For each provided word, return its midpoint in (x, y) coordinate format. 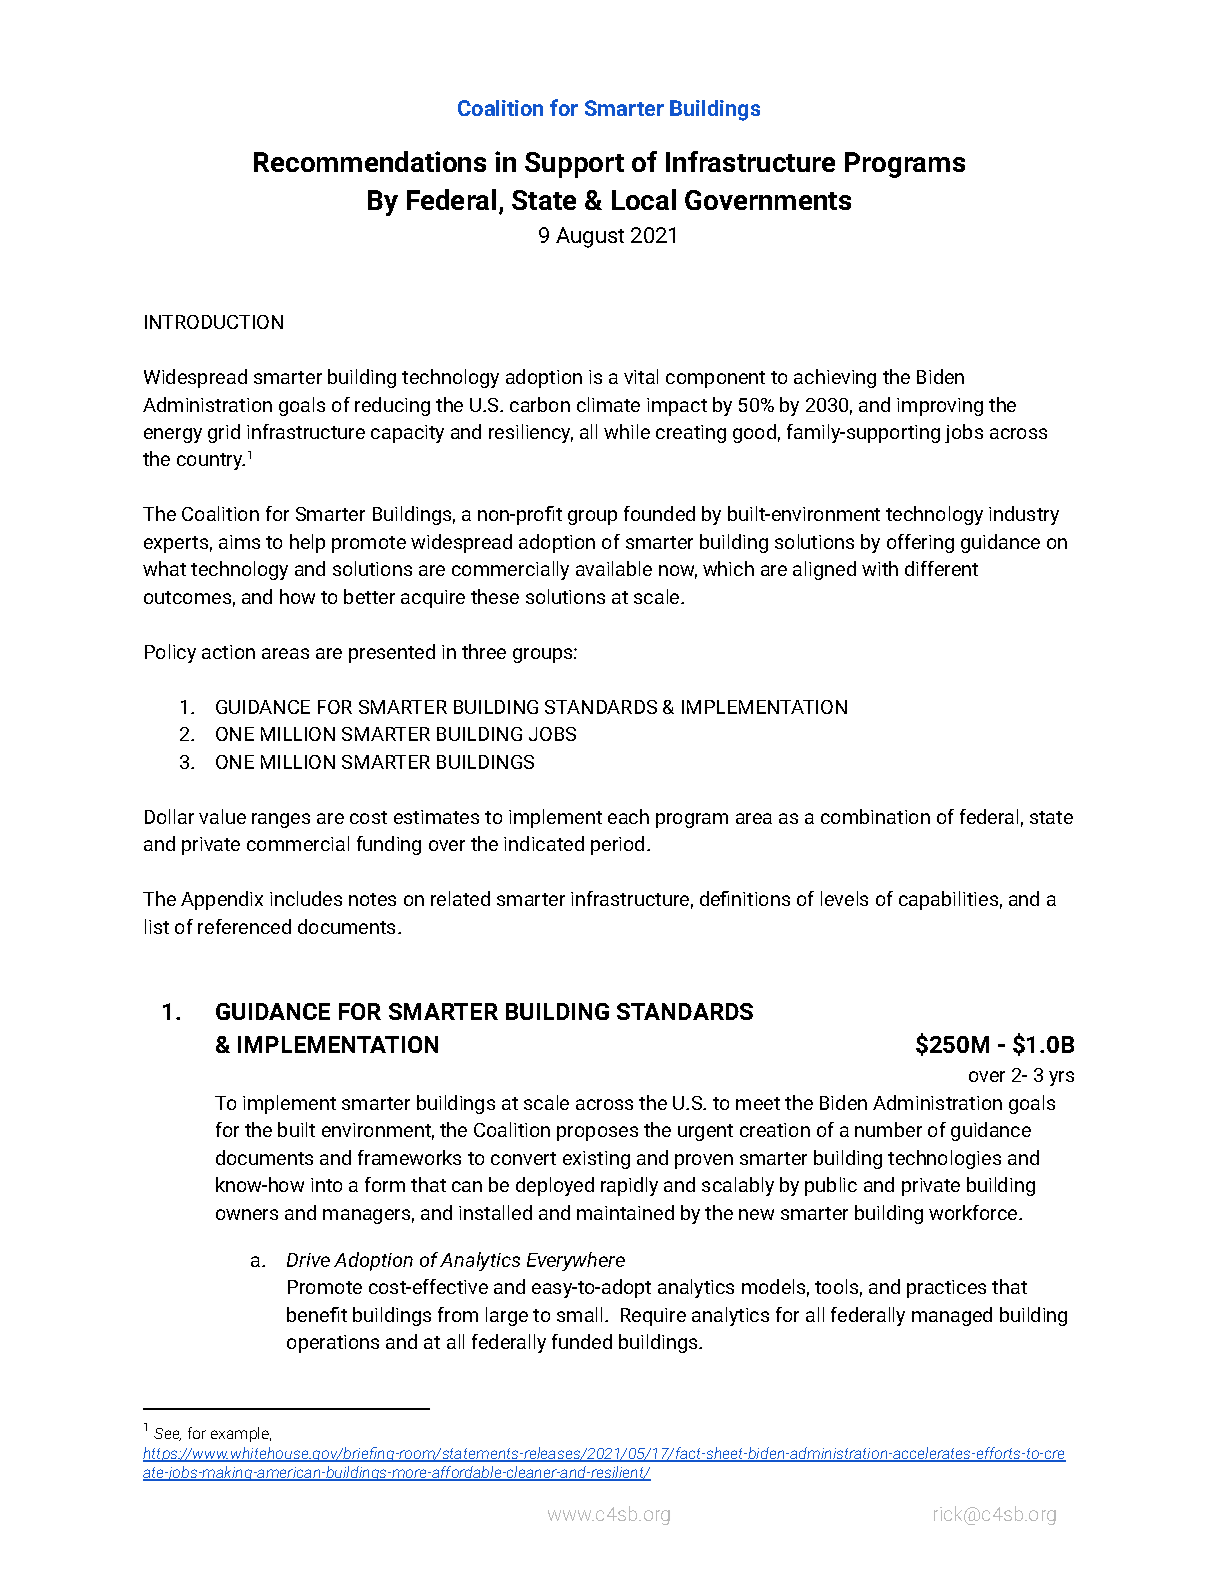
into (326, 1185)
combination (875, 816)
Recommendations (370, 161)
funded (582, 1341)
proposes (597, 1133)
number (888, 1129)
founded (659, 513)
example (241, 1434)
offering (920, 543)
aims (239, 542)
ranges (281, 820)
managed (952, 1316)
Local (644, 199)
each (628, 816)
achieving (835, 378)
